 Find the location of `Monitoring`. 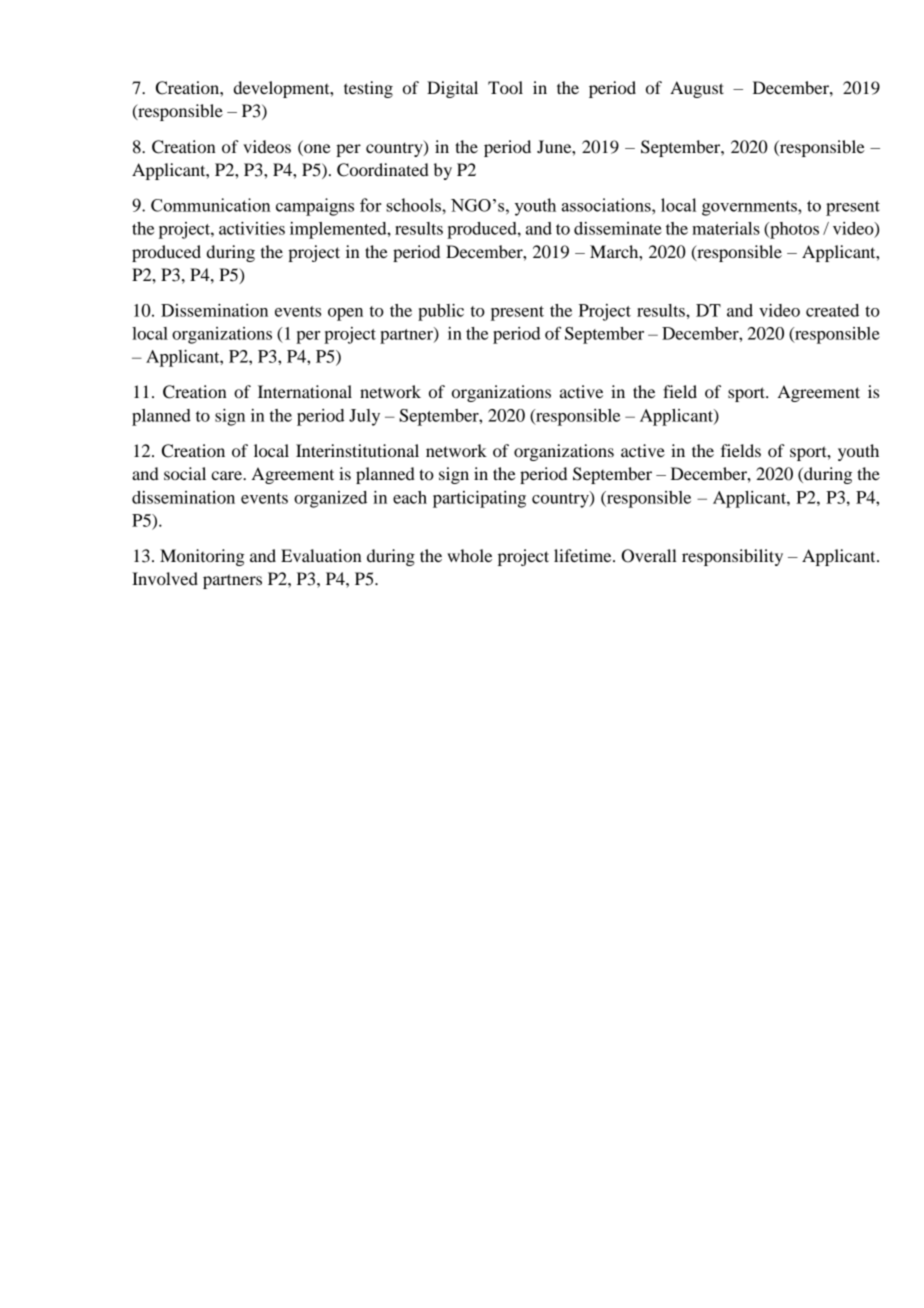

Monitoring is located at coordinates (202, 557).
